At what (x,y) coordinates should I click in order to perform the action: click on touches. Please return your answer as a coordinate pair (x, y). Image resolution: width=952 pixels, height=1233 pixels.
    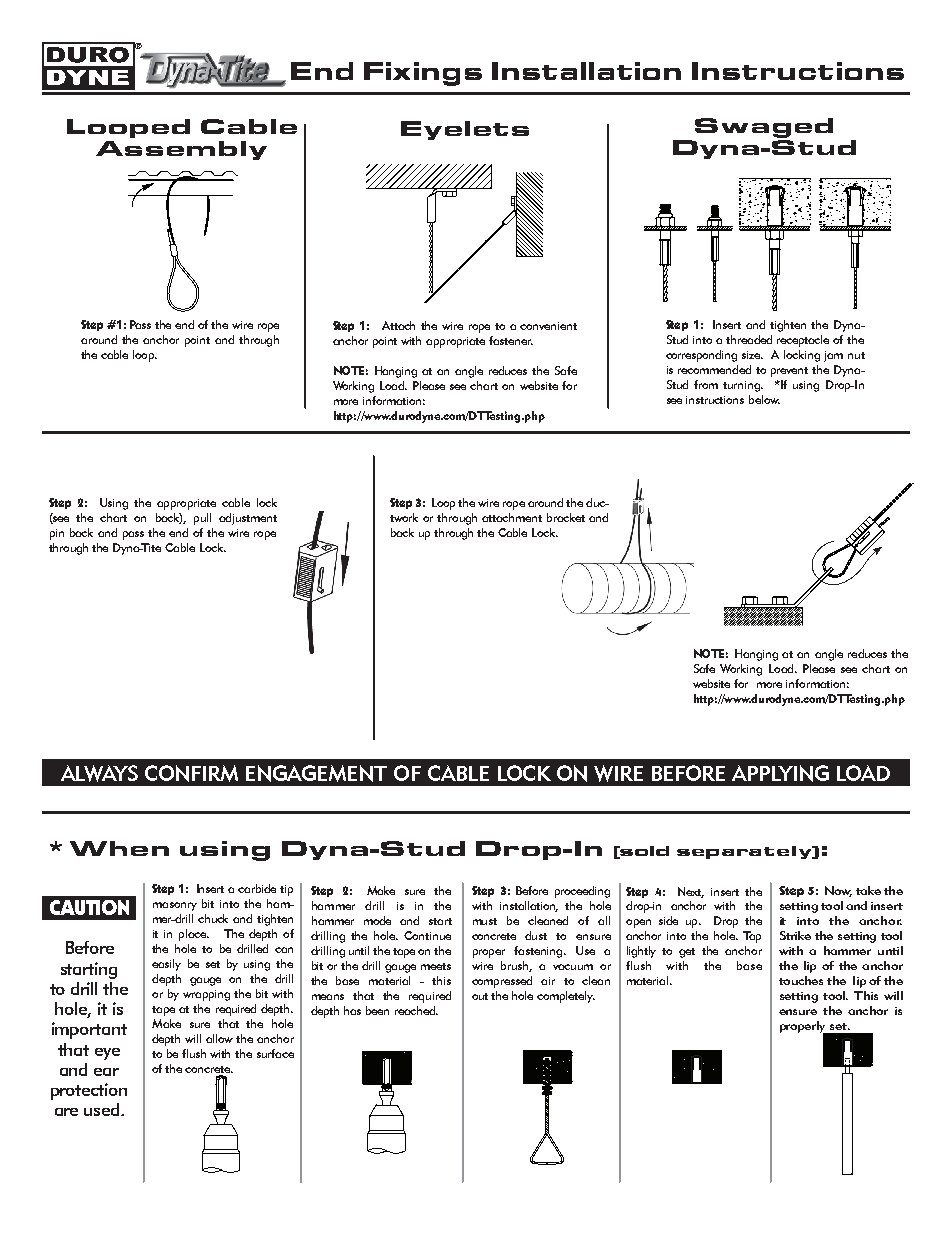
    Looking at the image, I should click on (801, 980).
